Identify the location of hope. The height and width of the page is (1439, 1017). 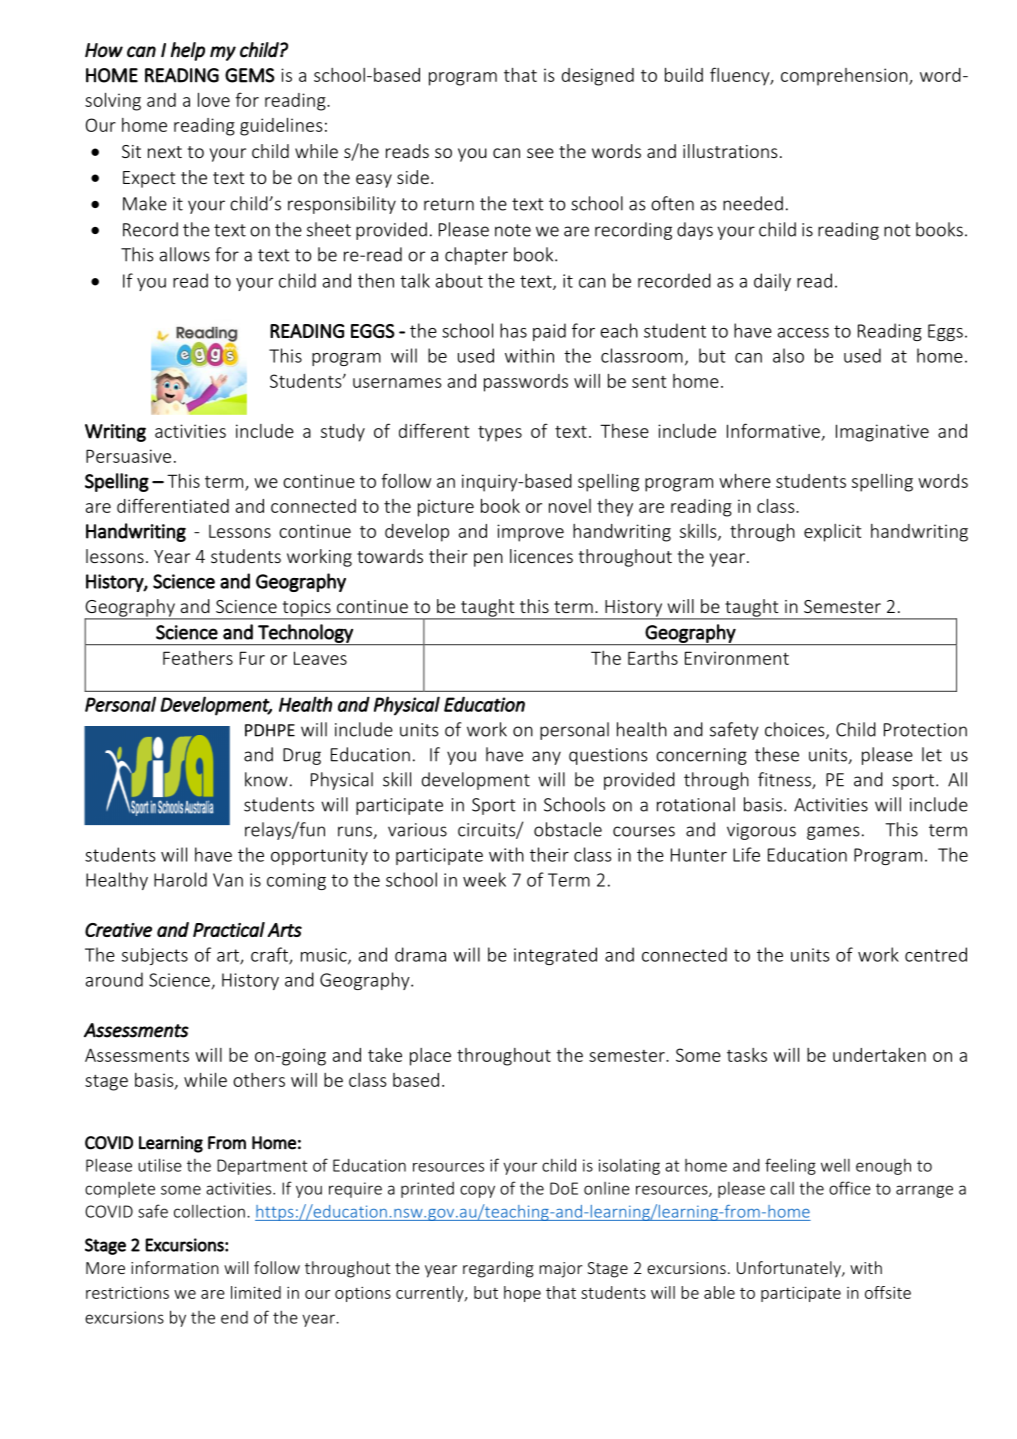
(522, 1294).
